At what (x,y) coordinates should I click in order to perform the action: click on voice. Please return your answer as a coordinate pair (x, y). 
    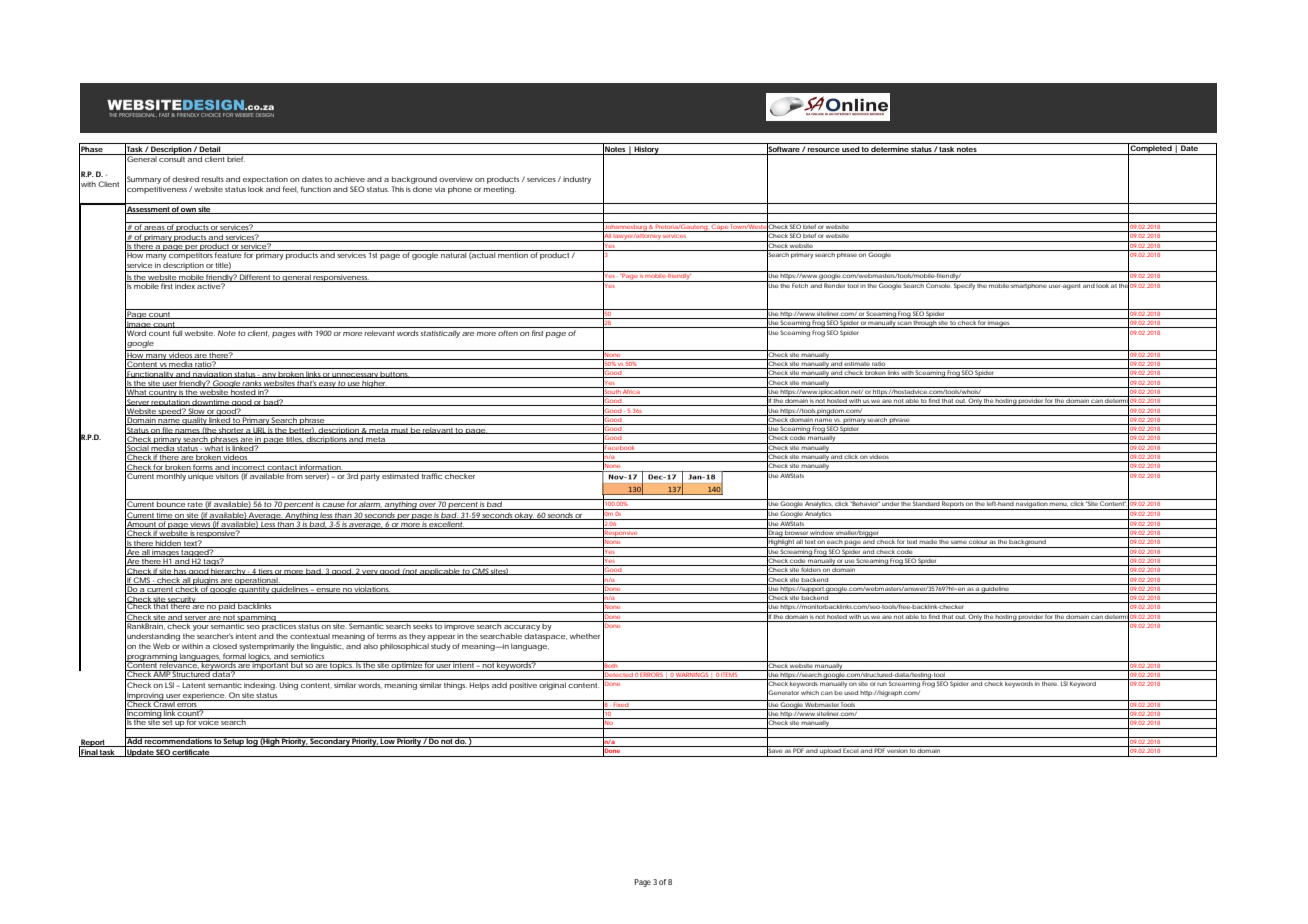
    Looking at the image, I should click on (208, 721).
